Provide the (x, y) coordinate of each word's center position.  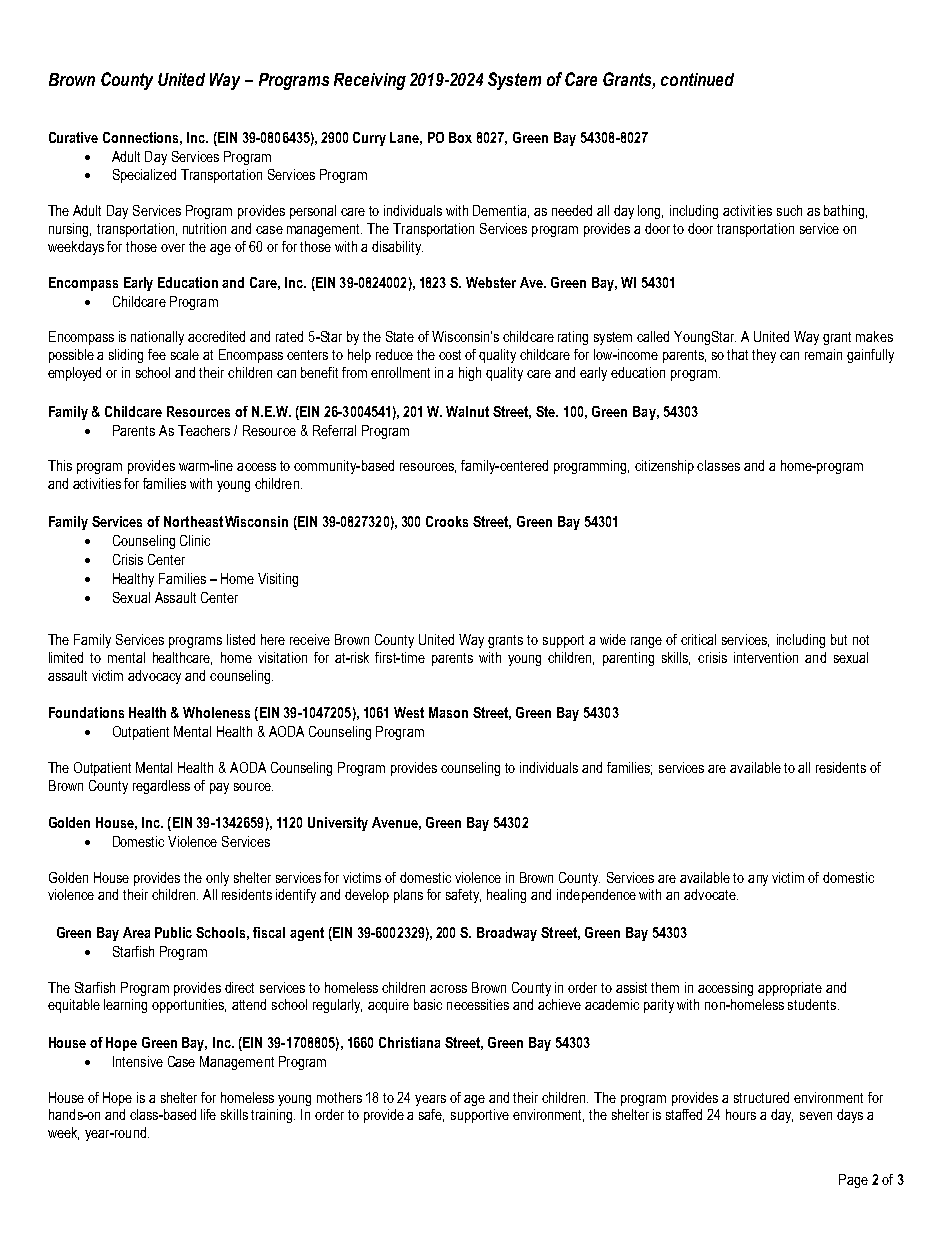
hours (741, 1114)
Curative (73, 137)
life (208, 1114)
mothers (339, 1097)
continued (697, 79)
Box (460, 137)
